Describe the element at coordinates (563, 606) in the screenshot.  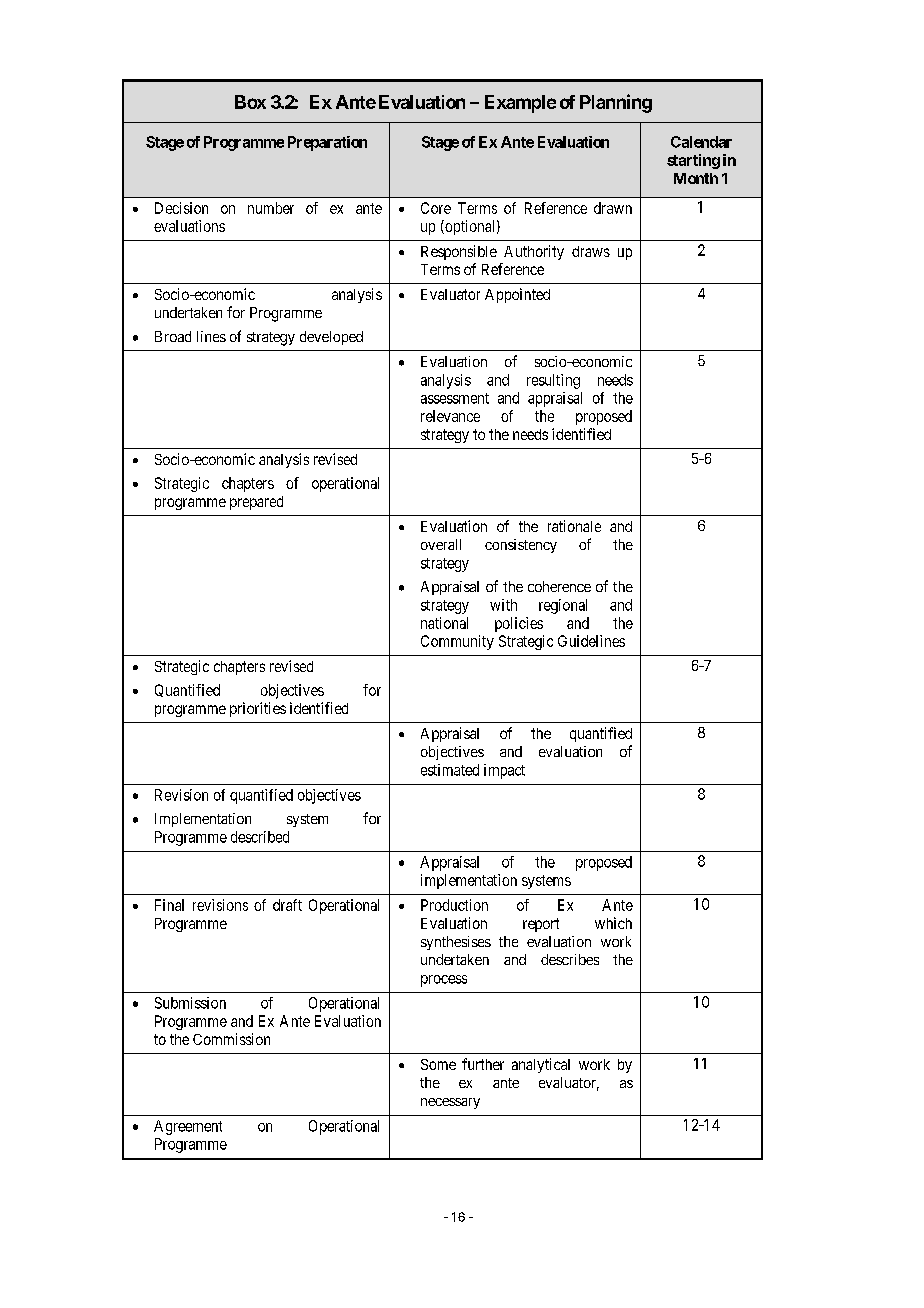
I see `regional` at that location.
